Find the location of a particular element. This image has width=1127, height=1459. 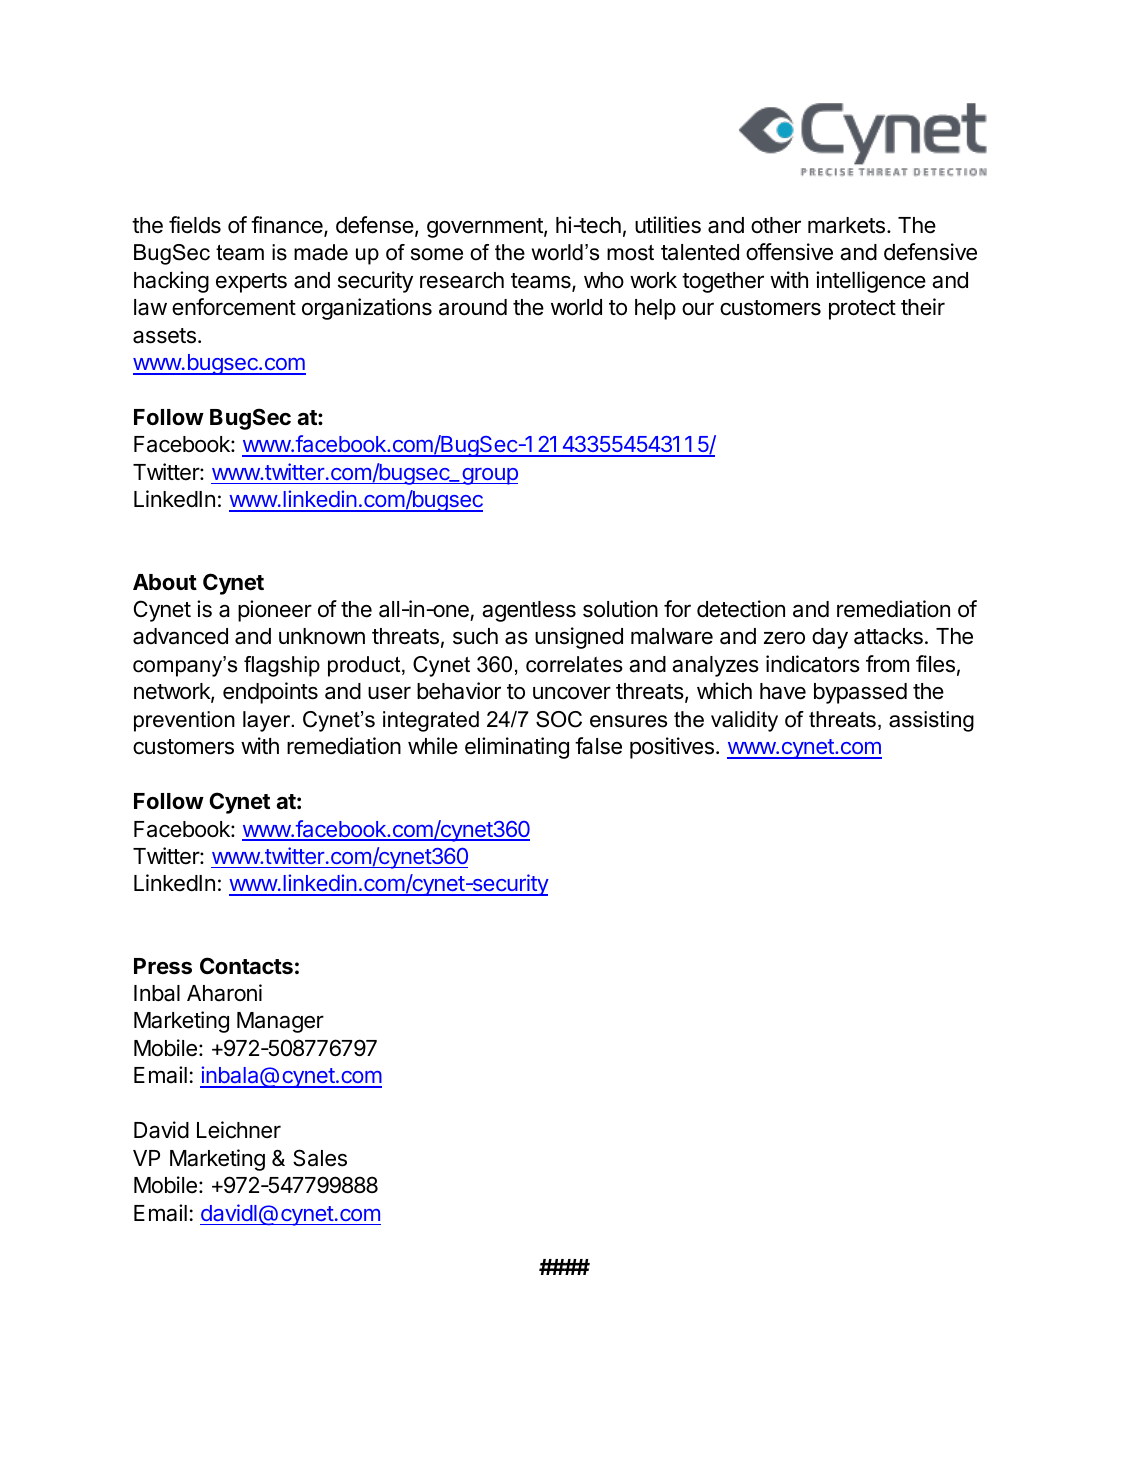

About is located at coordinates (165, 582).
